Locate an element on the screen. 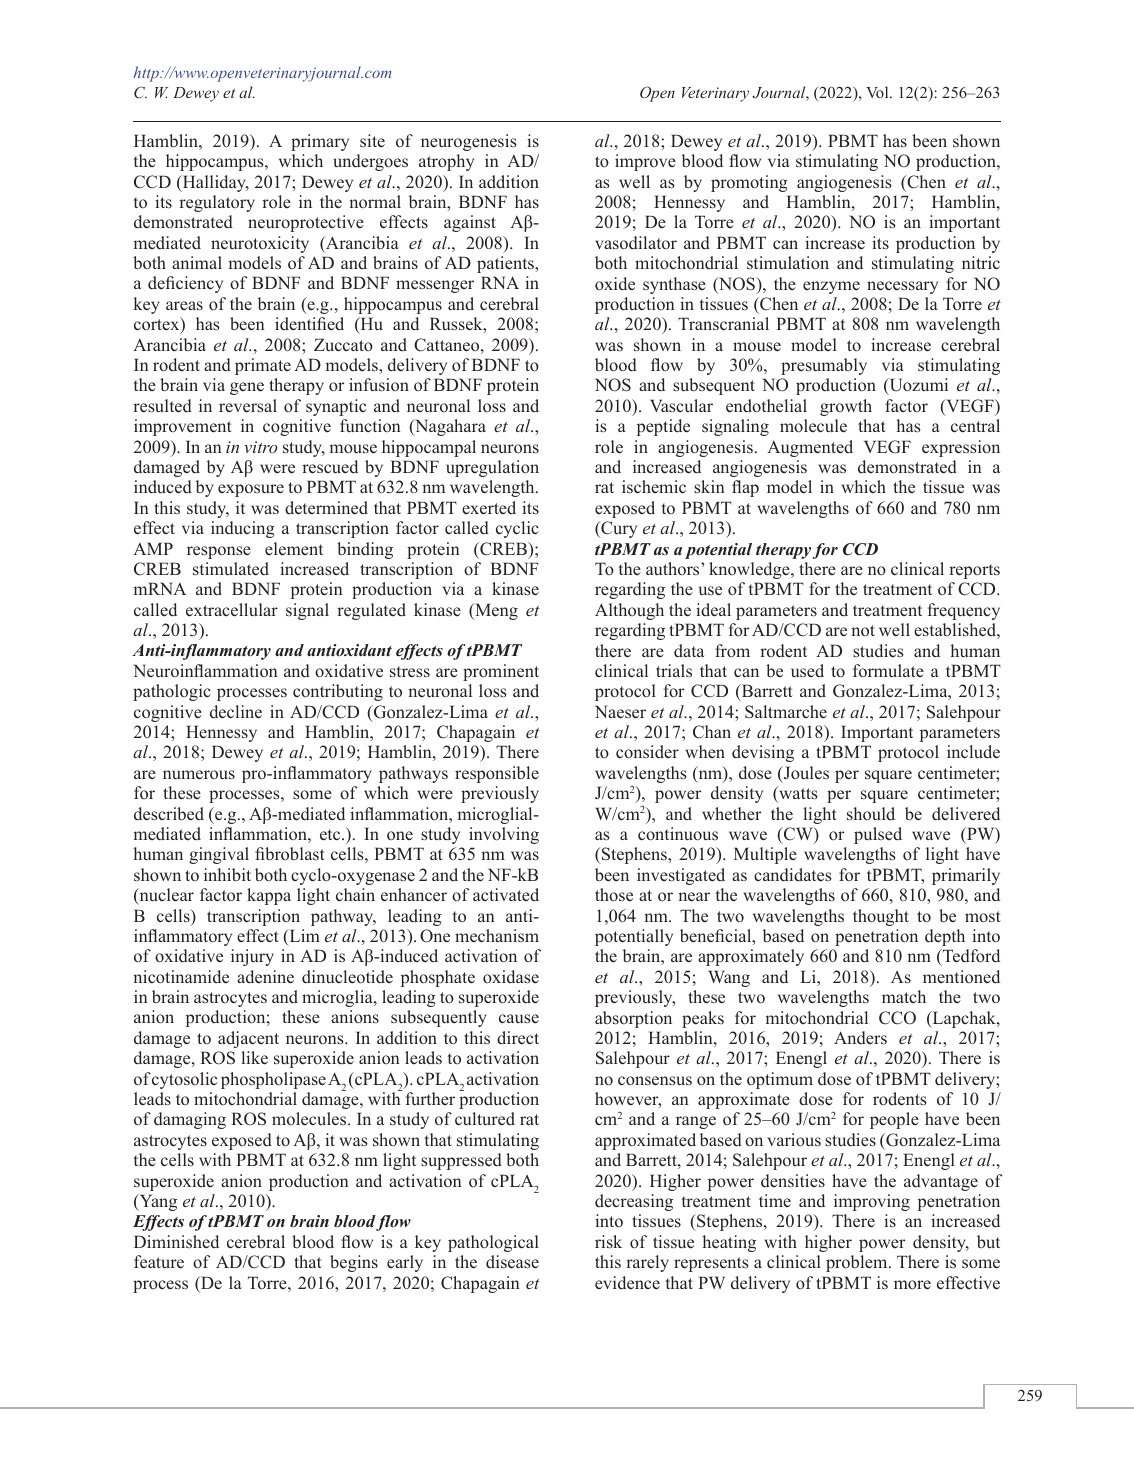 The image size is (1134, 1468). Diminished is located at coordinates (176, 1242).
